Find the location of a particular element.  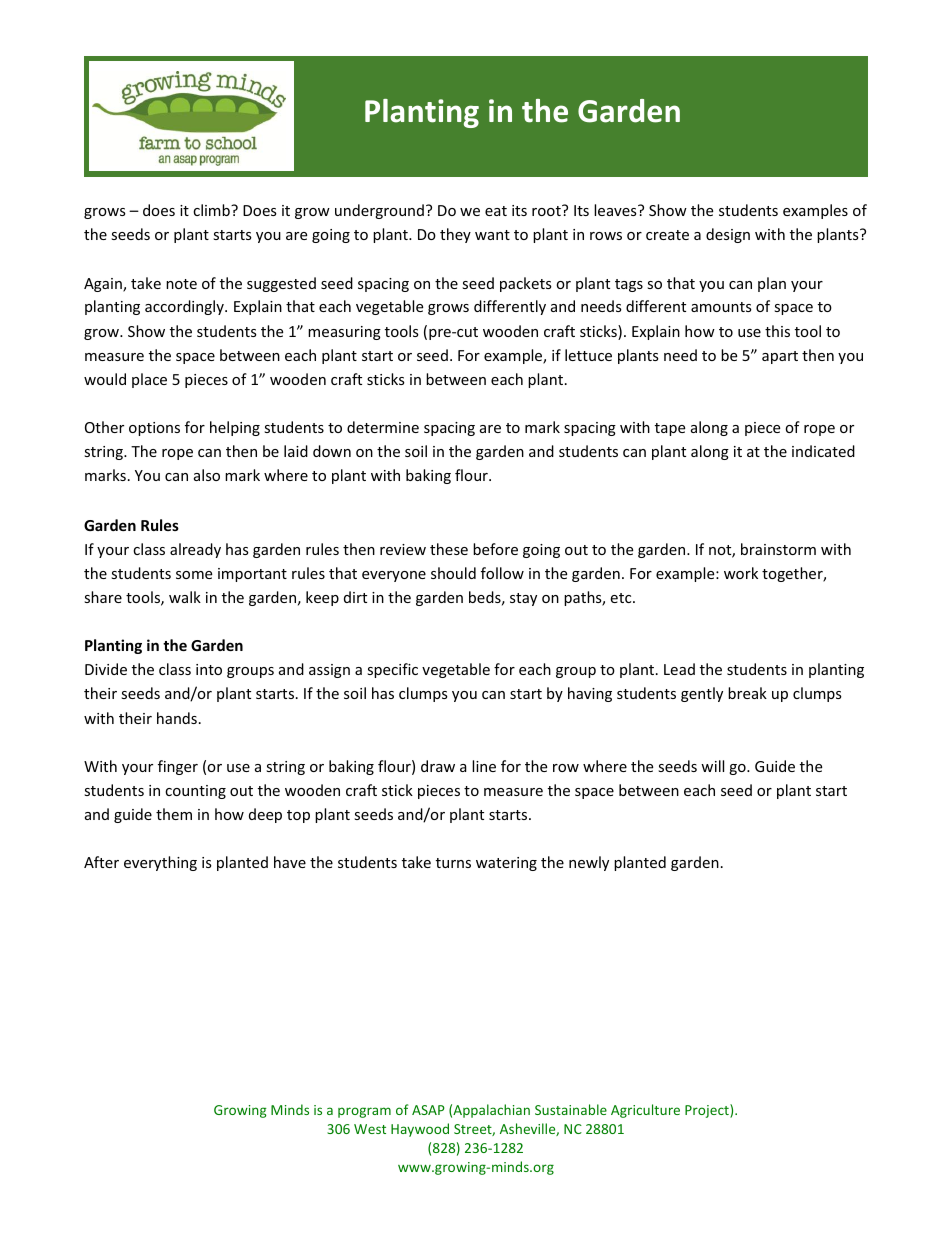

design is located at coordinates (728, 235).
